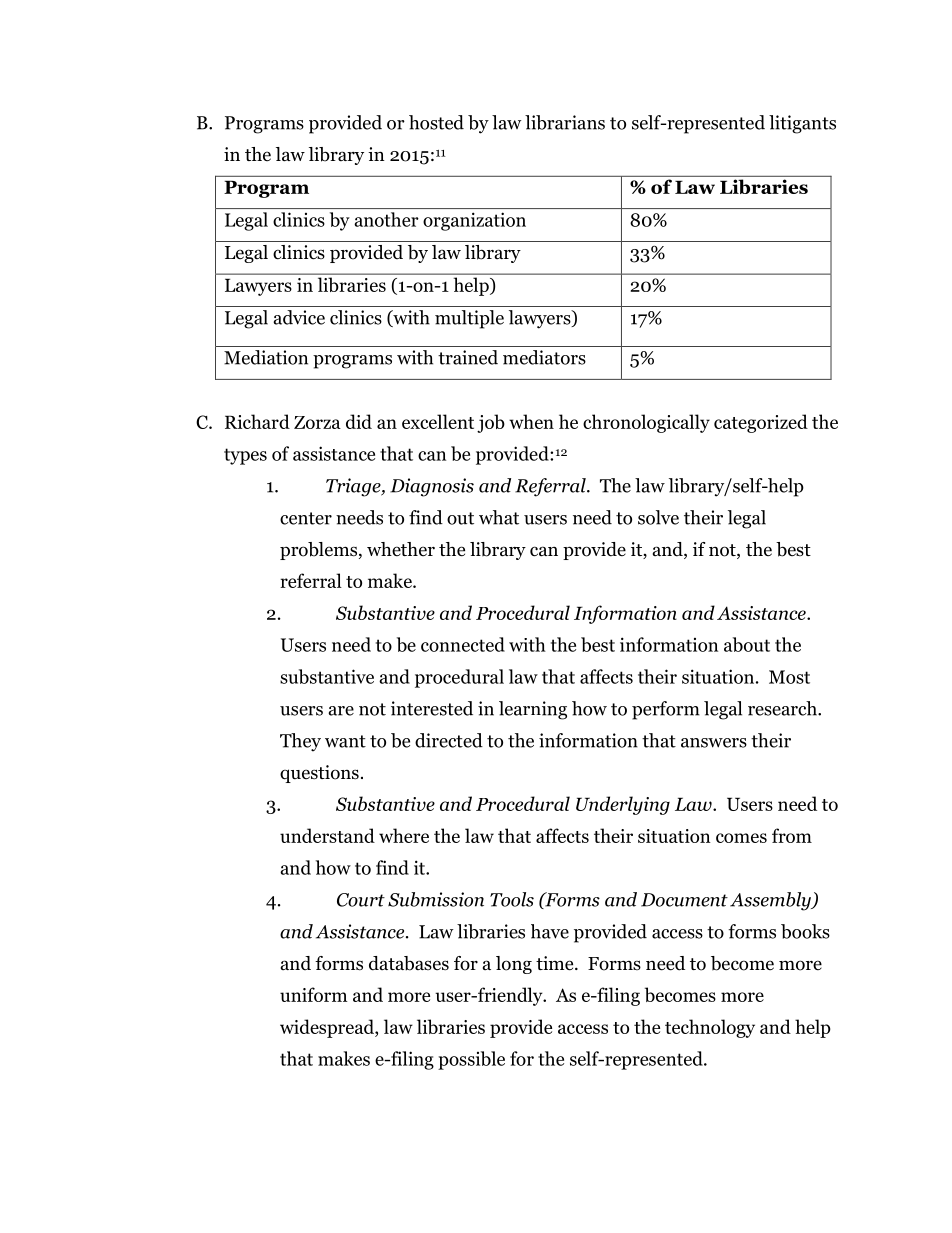 This screenshot has height=1233, width=952. What do you see at coordinates (802, 124) in the screenshot?
I see `litigants` at bounding box center [802, 124].
